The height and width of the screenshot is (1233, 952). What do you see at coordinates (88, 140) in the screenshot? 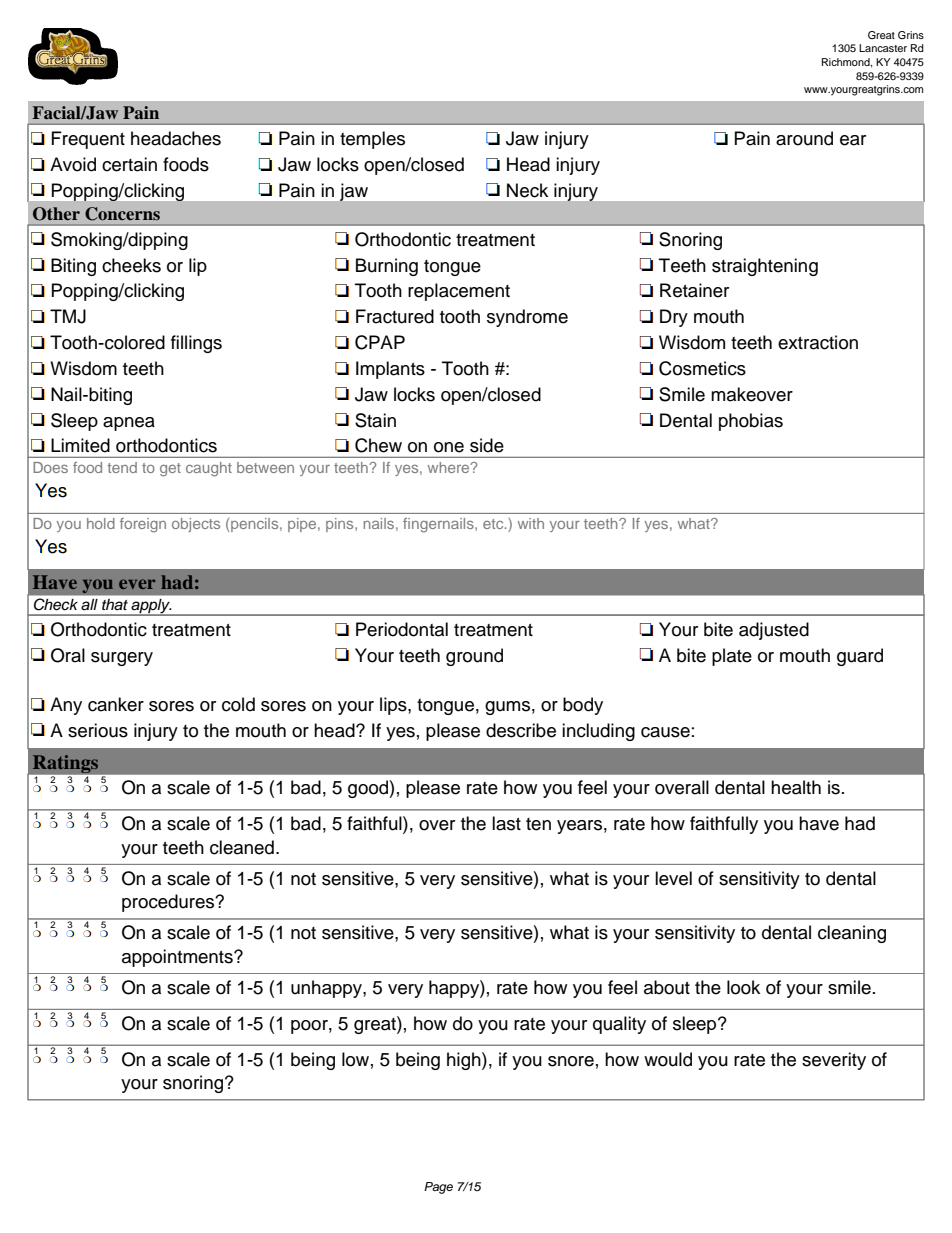
I see `Frequent` at bounding box center [88, 140].
